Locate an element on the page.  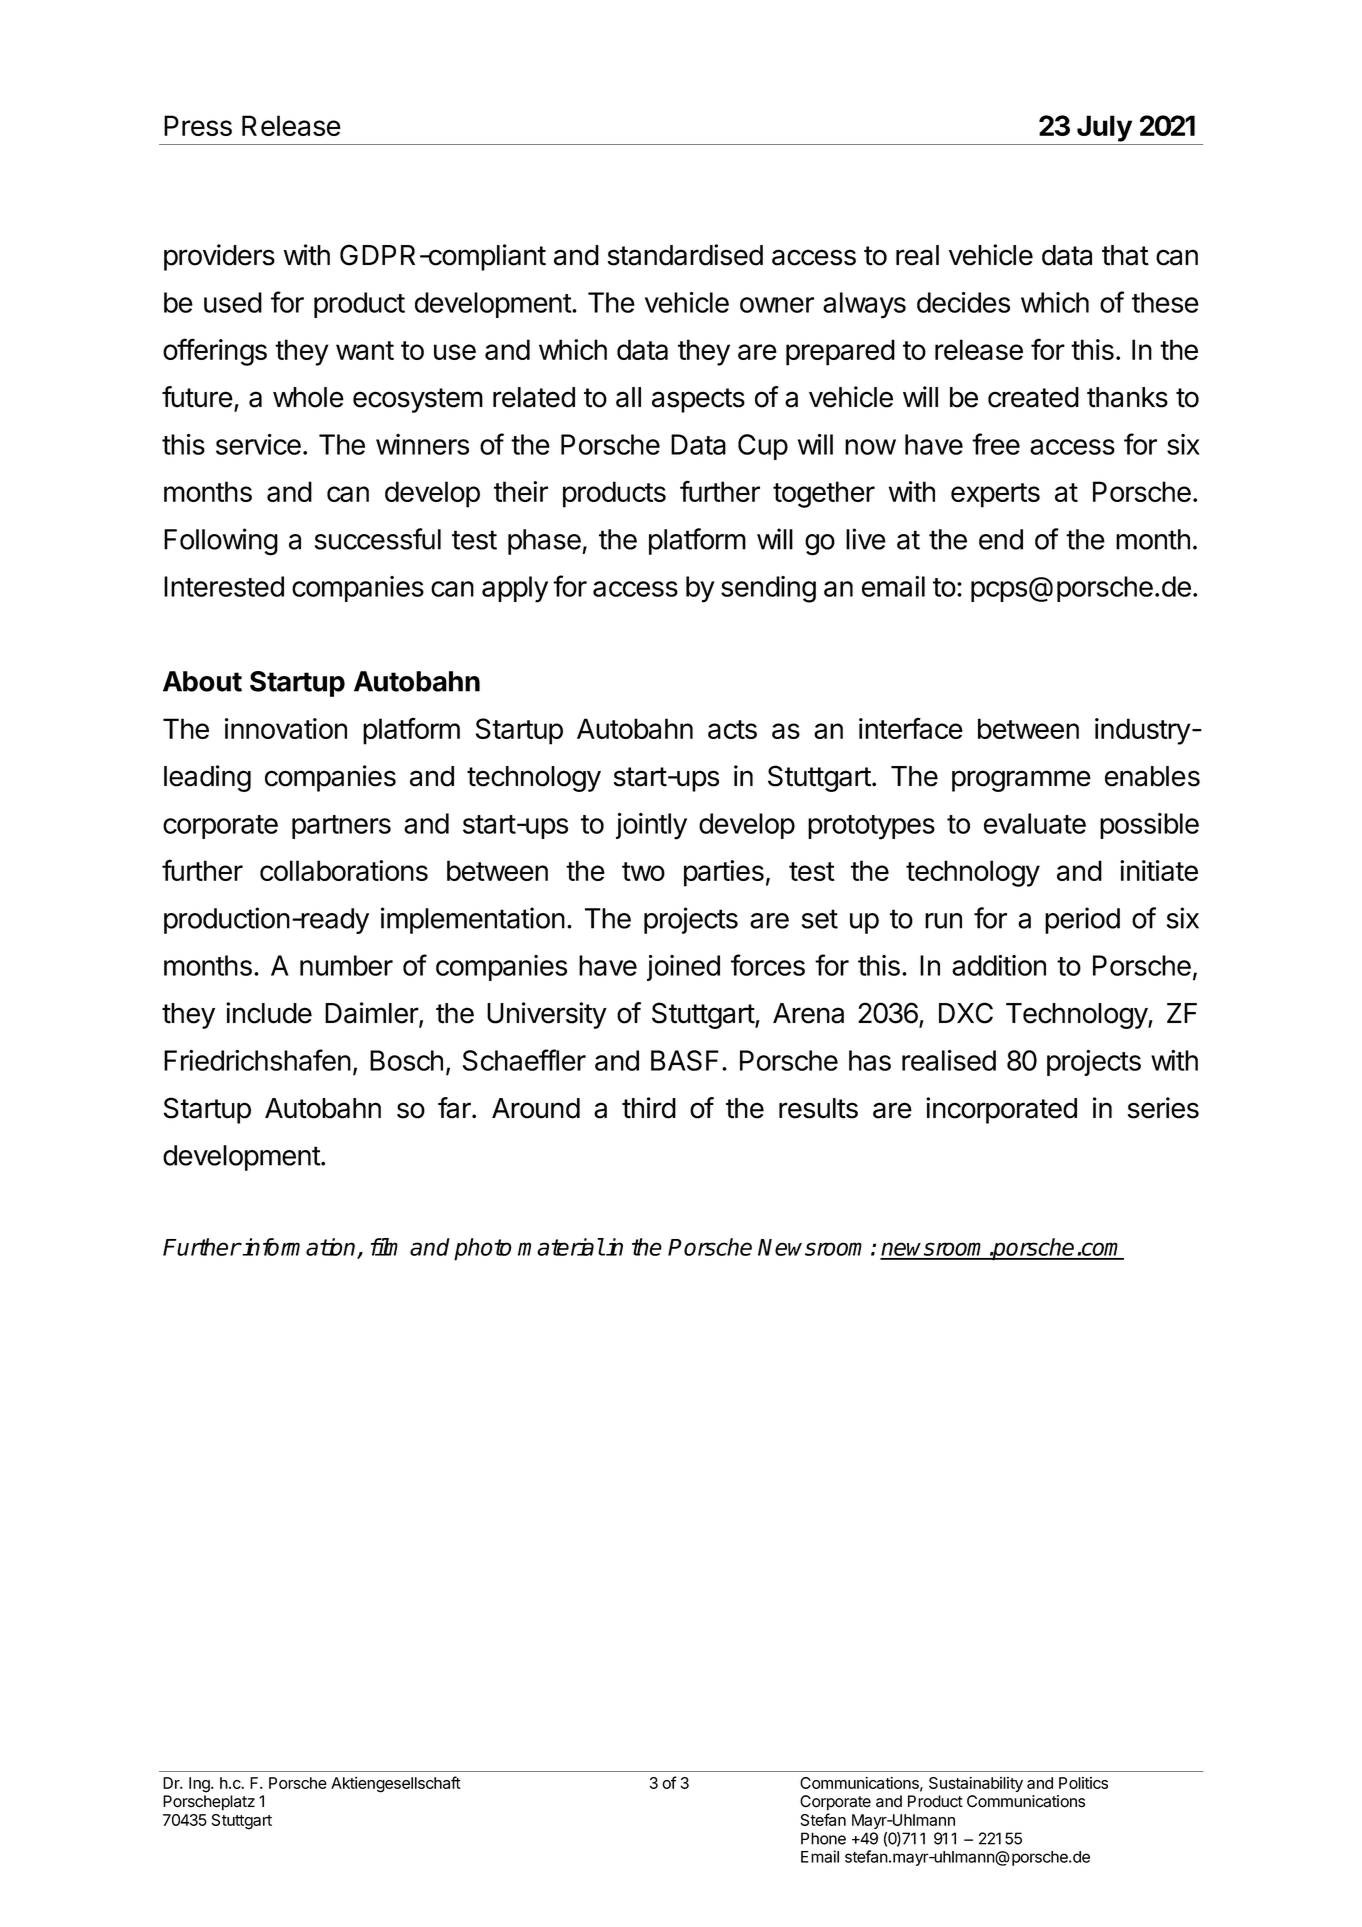
Phone is located at coordinates (823, 1838).
